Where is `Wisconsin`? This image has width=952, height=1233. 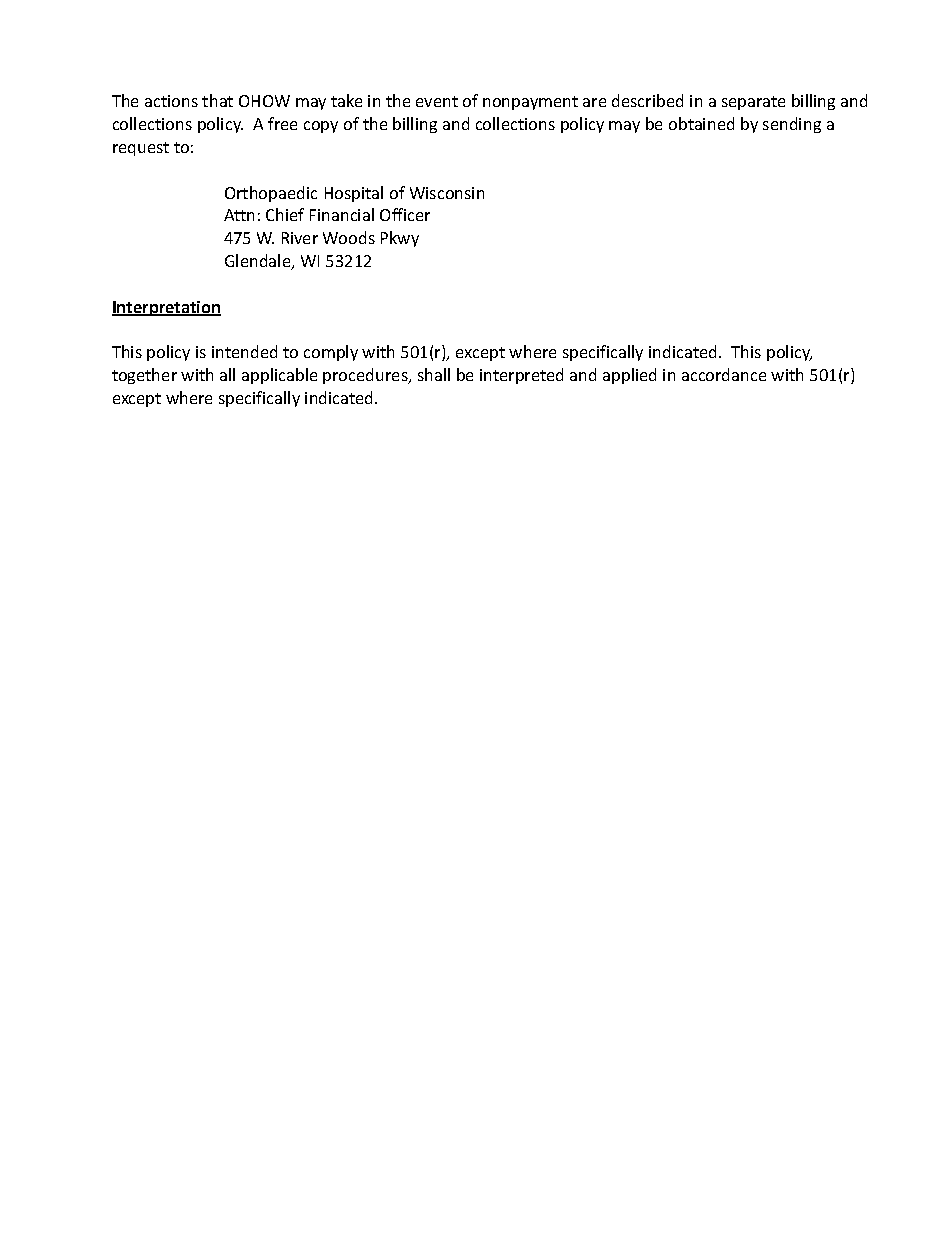
Wisconsin is located at coordinates (447, 193).
